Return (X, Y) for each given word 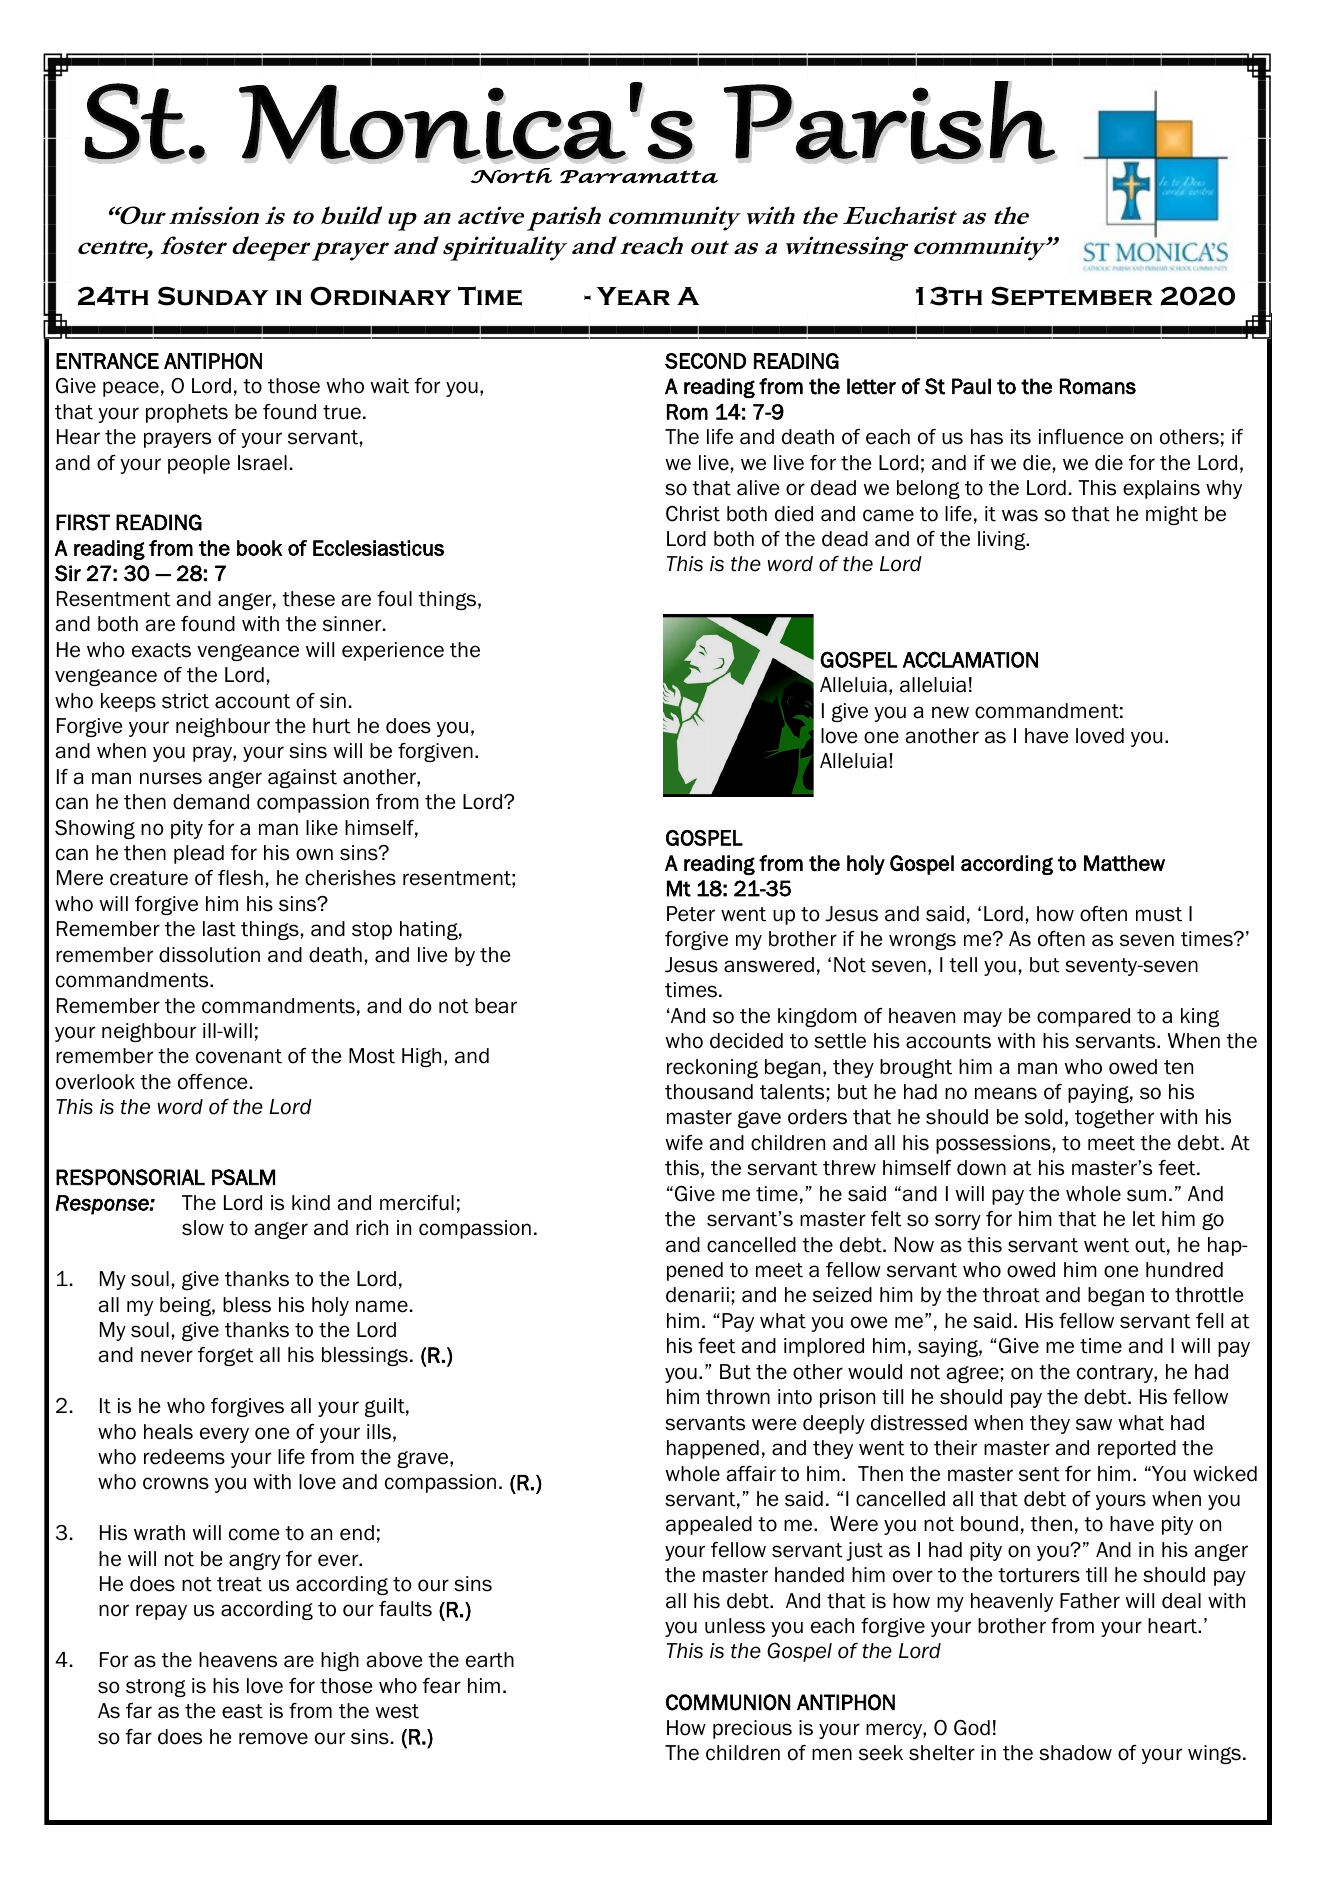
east (242, 1711)
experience (393, 651)
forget (226, 1356)
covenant (239, 1056)
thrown (738, 1397)
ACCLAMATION (970, 659)
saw (1094, 1424)
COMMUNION (728, 1702)
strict (185, 701)
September (1072, 296)
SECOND (705, 361)
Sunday (213, 296)
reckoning (712, 1068)
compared (1083, 1017)
